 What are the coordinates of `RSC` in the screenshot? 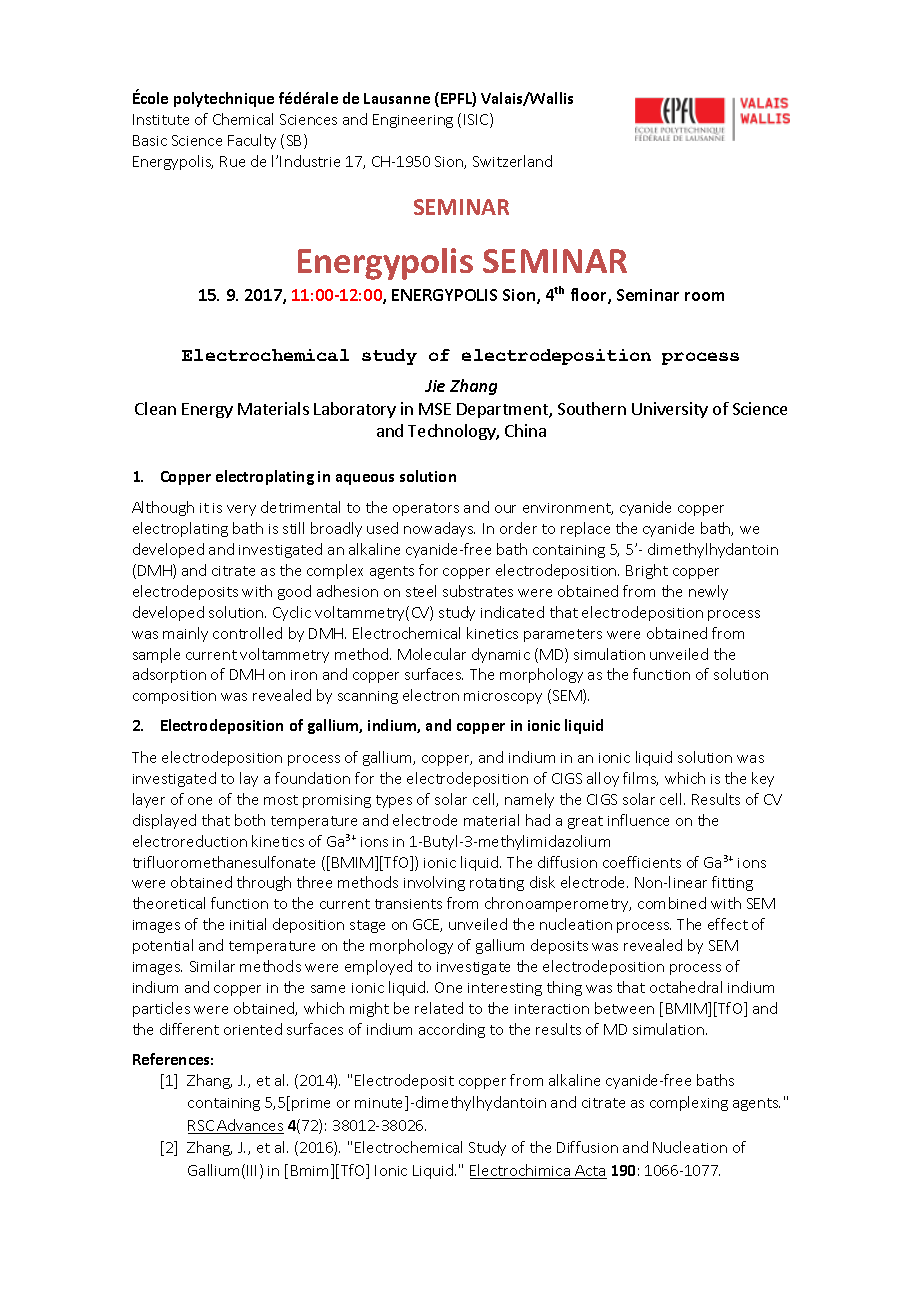 It's located at (202, 1127).
